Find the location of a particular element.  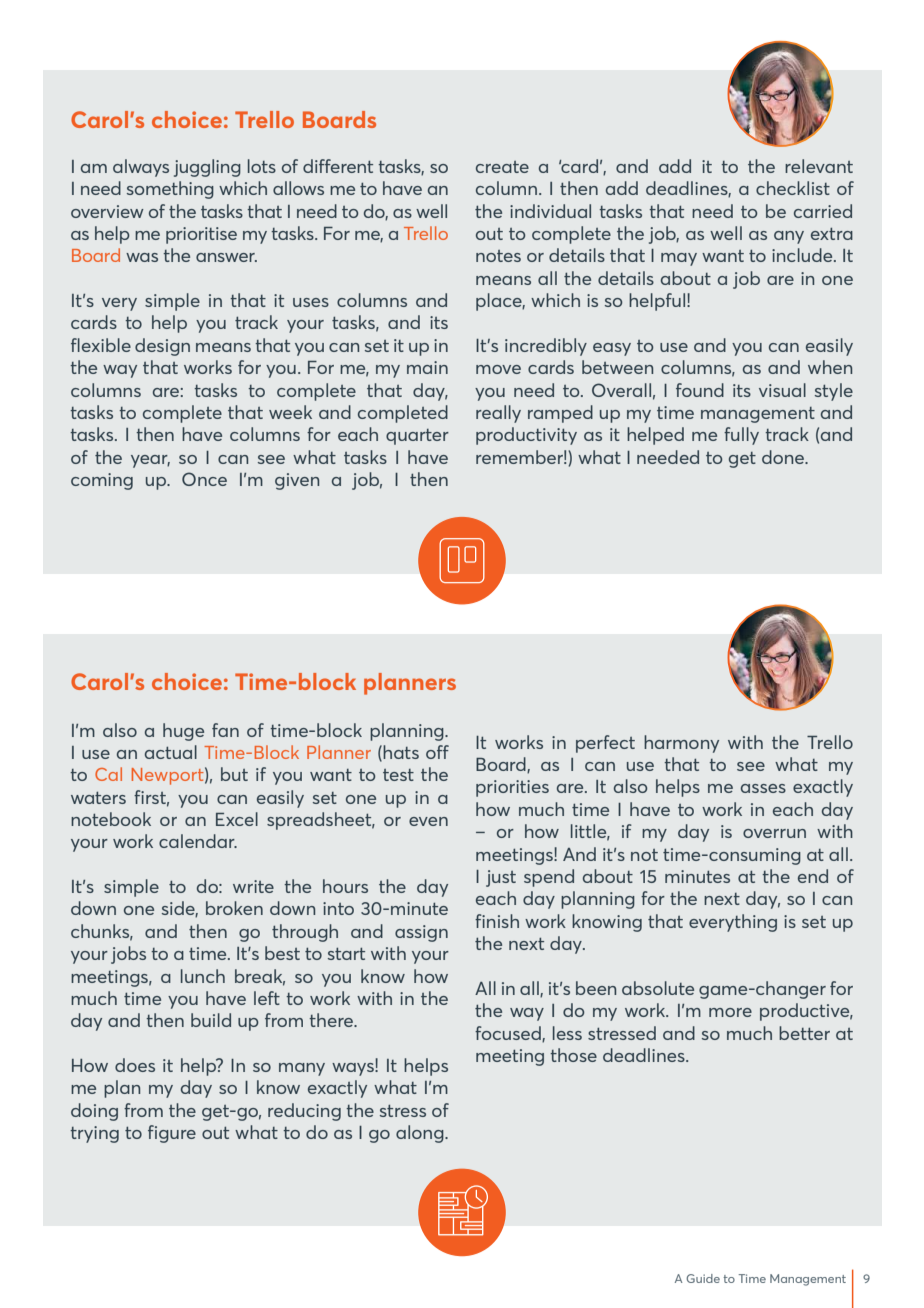

figure is located at coordinates (172, 1134).
